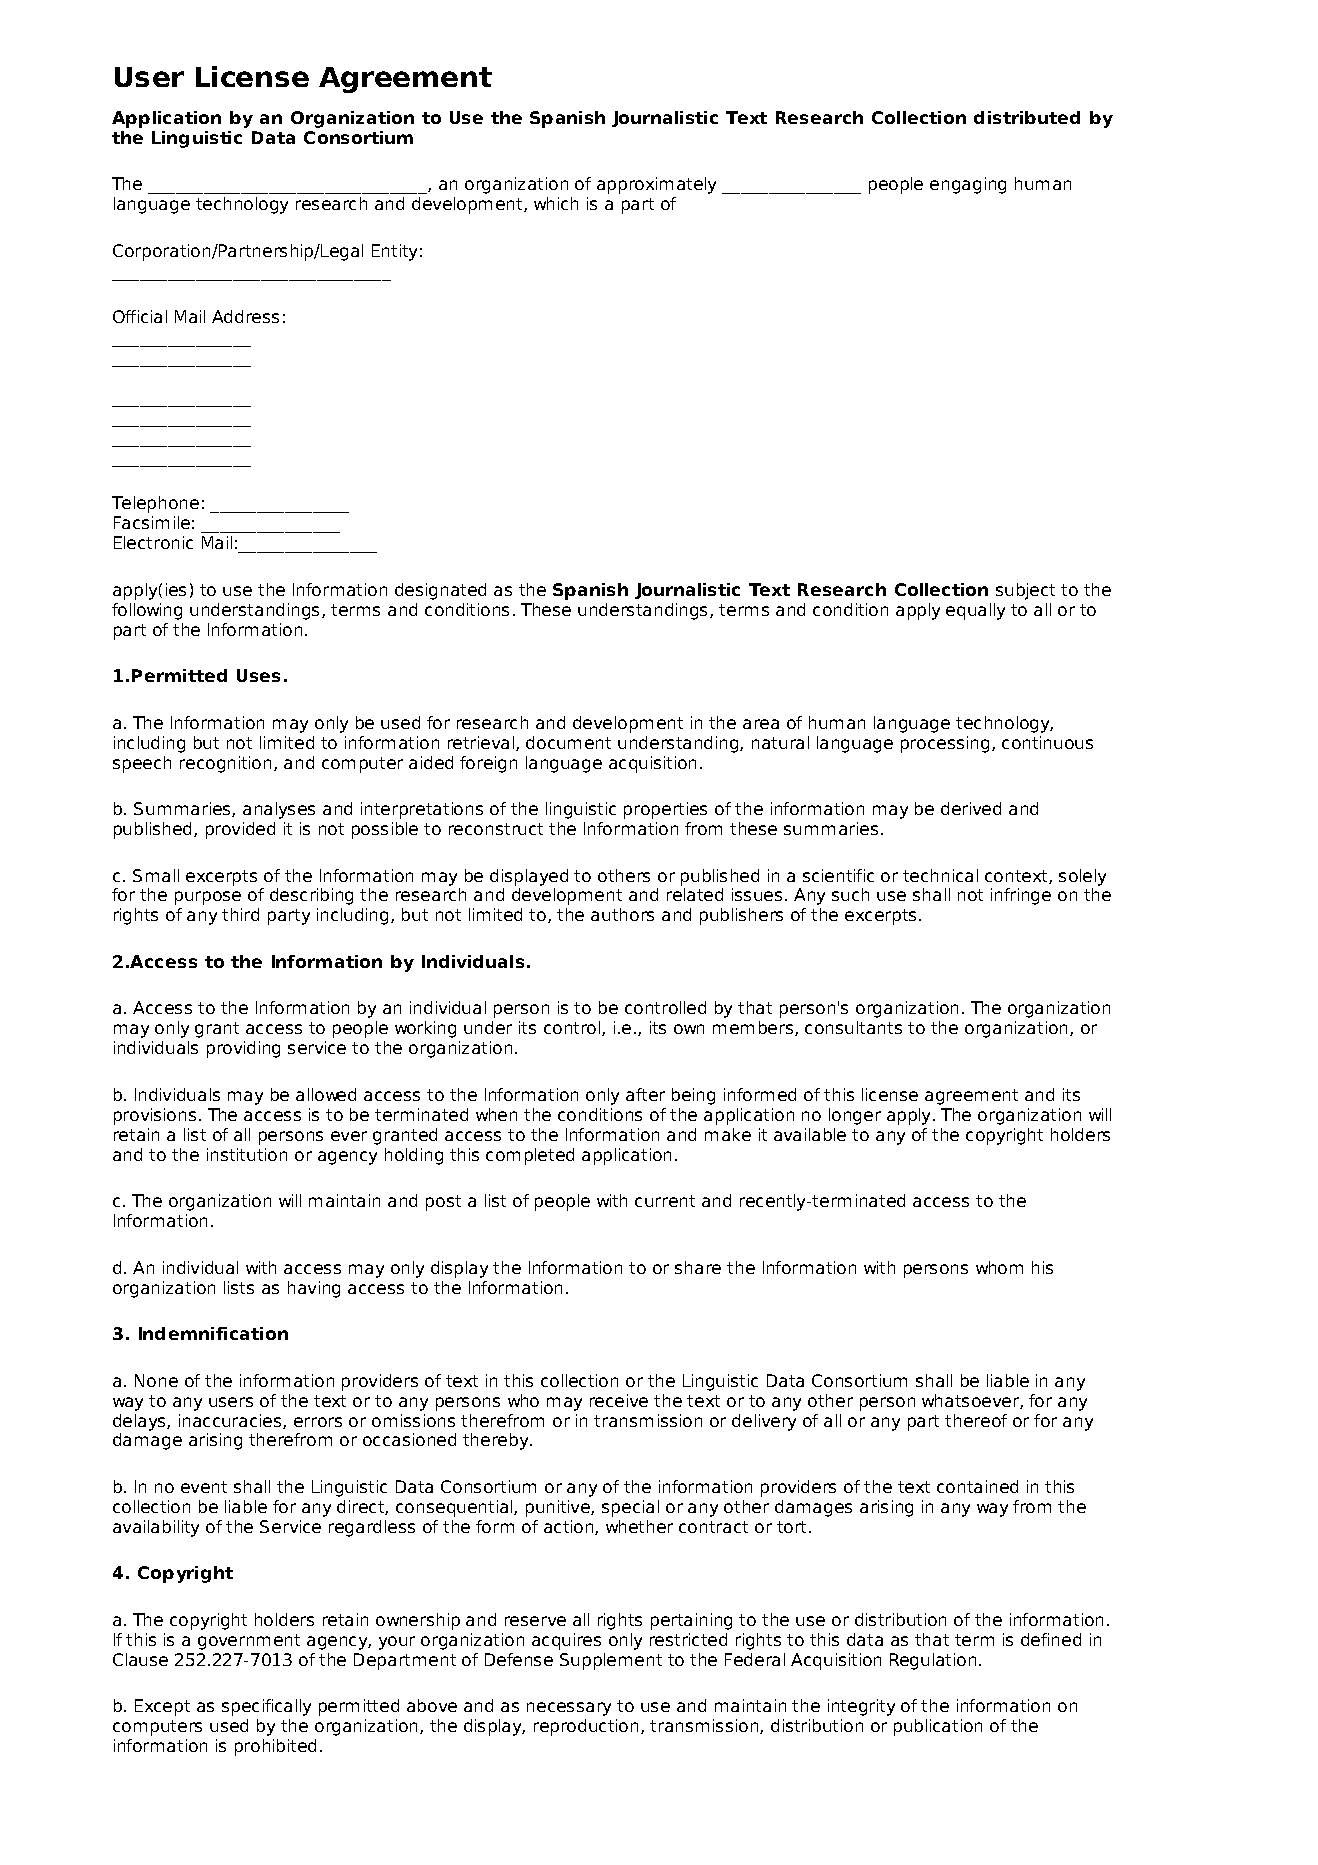 The height and width of the screenshot is (1865, 1318). I want to click on equally, so click(975, 611).
